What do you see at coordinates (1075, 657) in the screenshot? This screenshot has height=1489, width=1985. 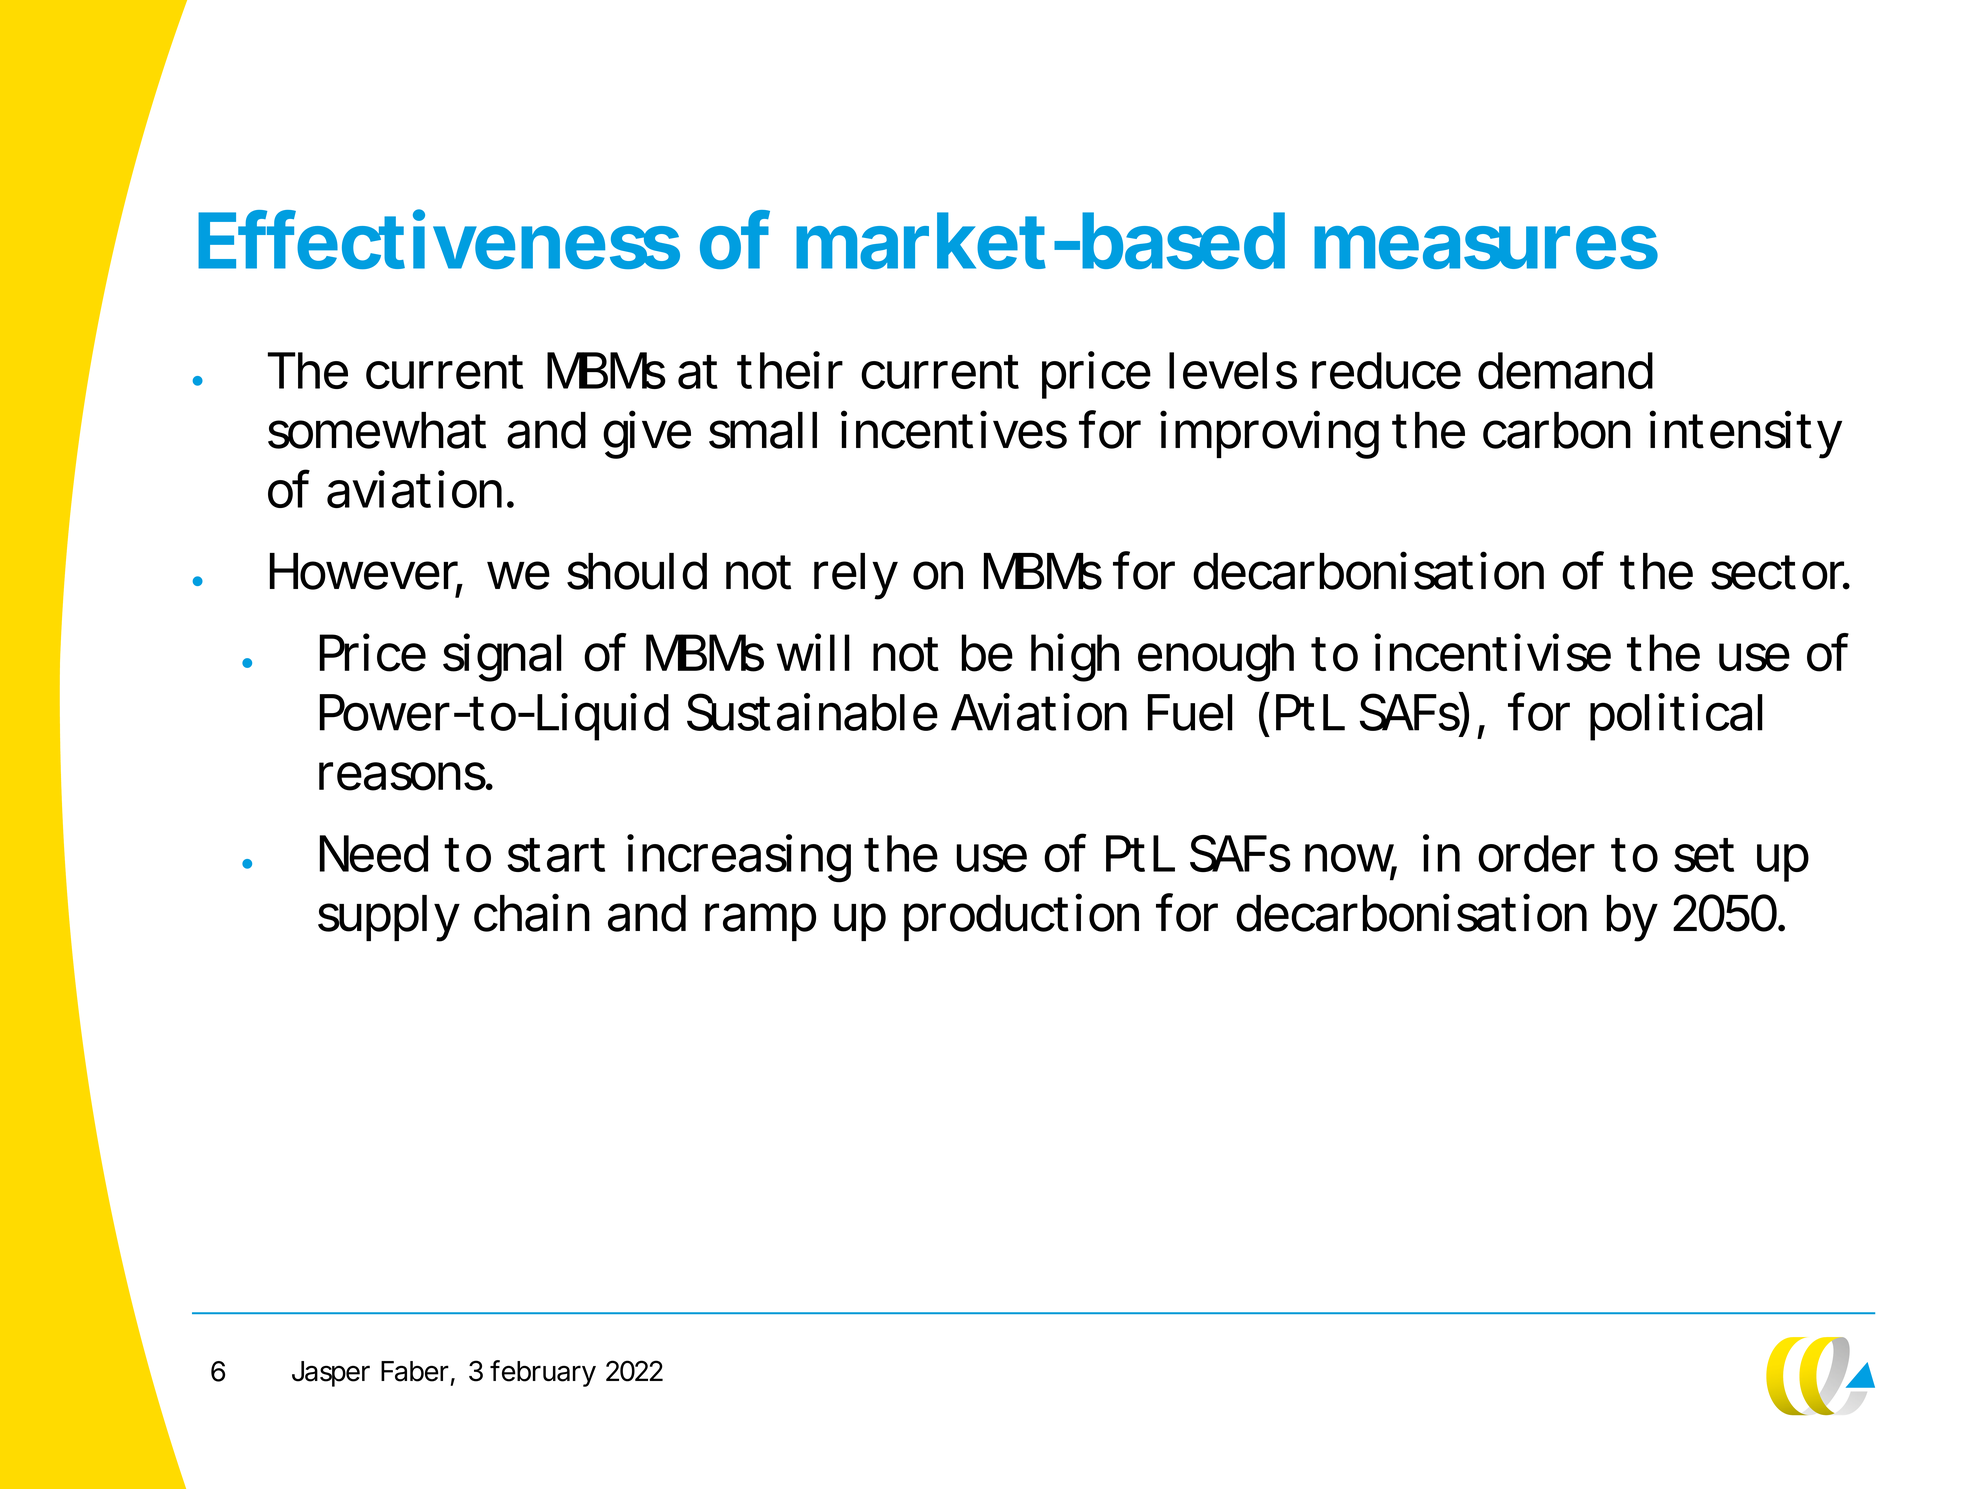 I see `high` at bounding box center [1075, 657].
